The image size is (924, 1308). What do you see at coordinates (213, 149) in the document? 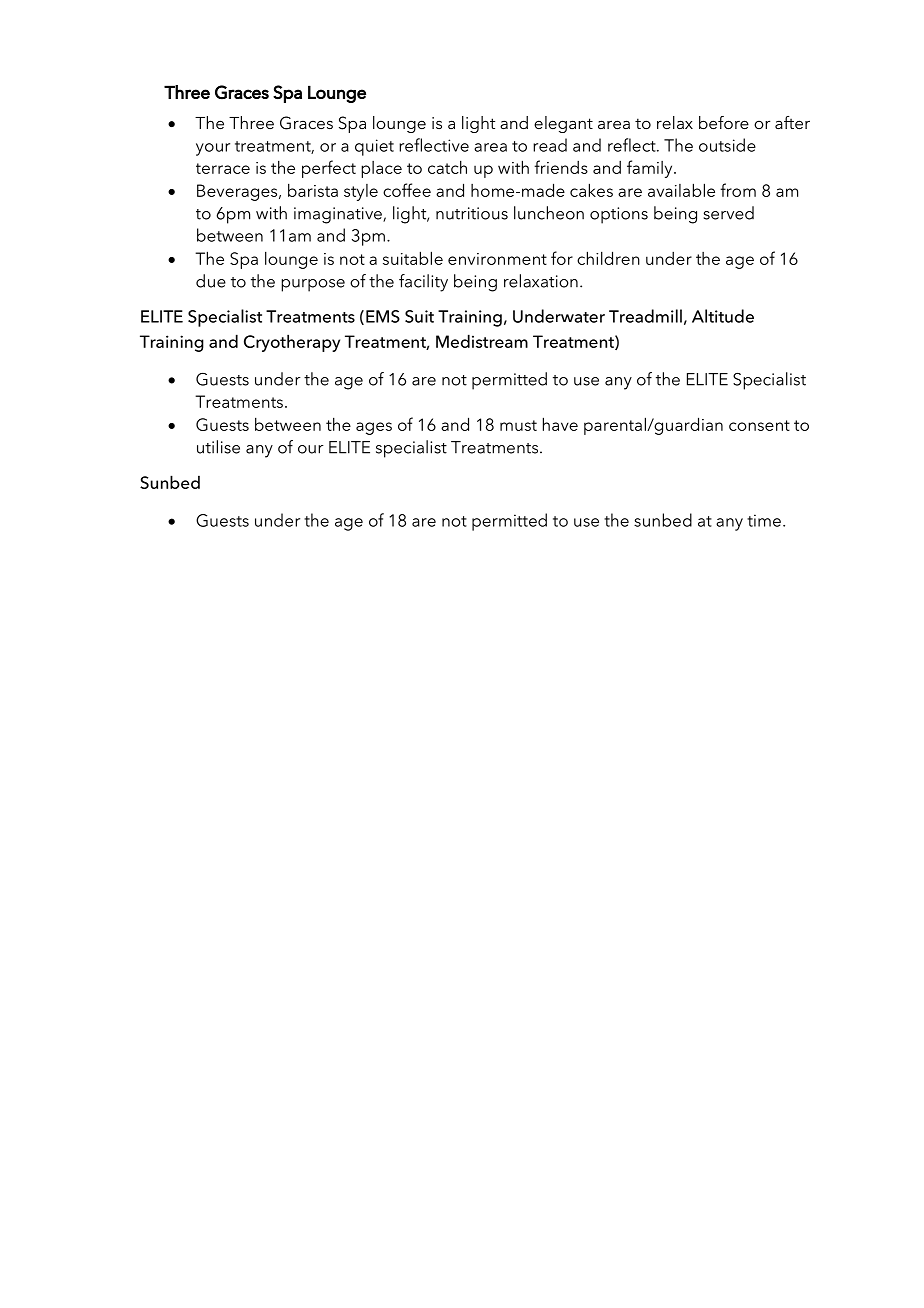
I see `your` at bounding box center [213, 149].
